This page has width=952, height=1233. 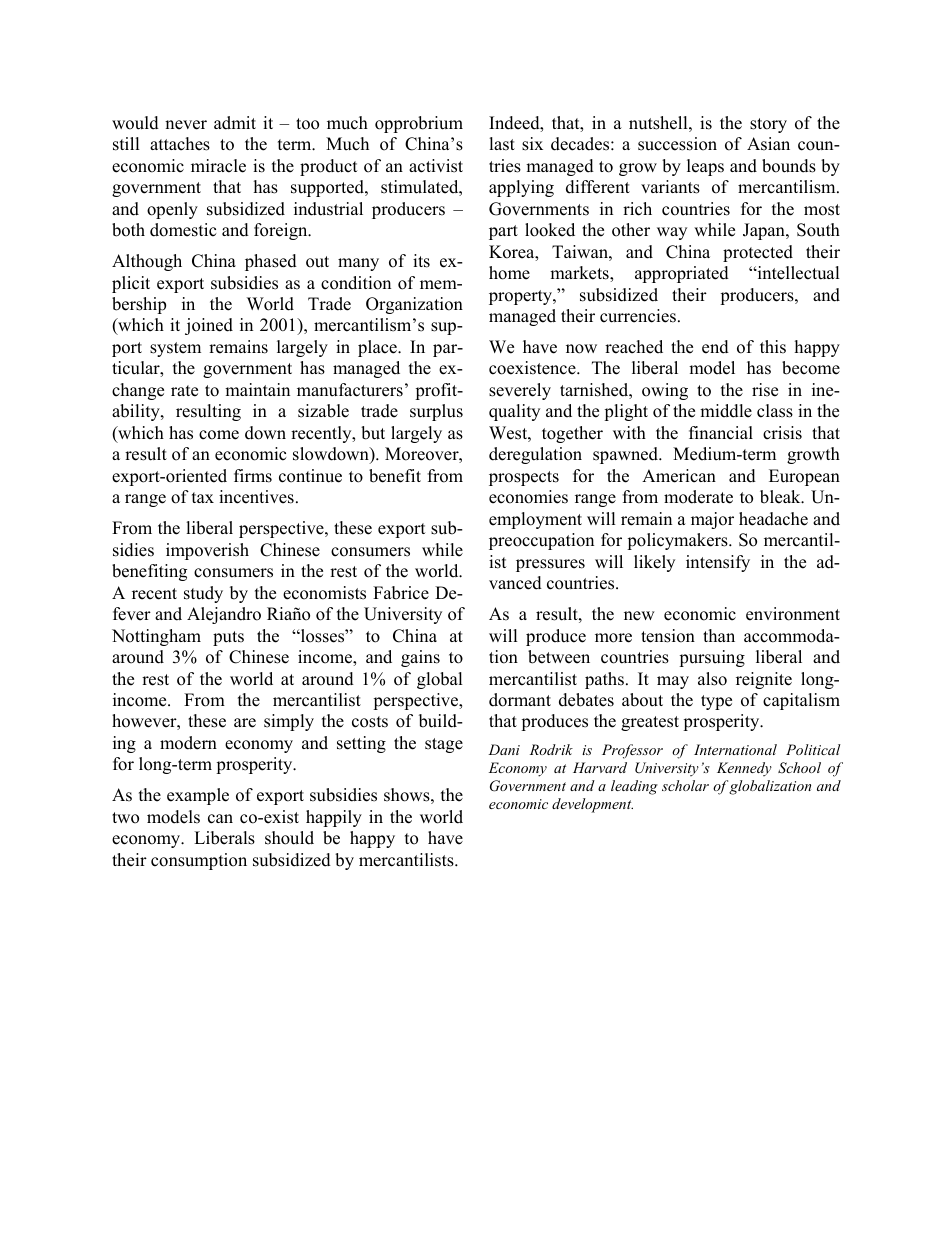 I want to click on Asian, so click(x=768, y=144).
